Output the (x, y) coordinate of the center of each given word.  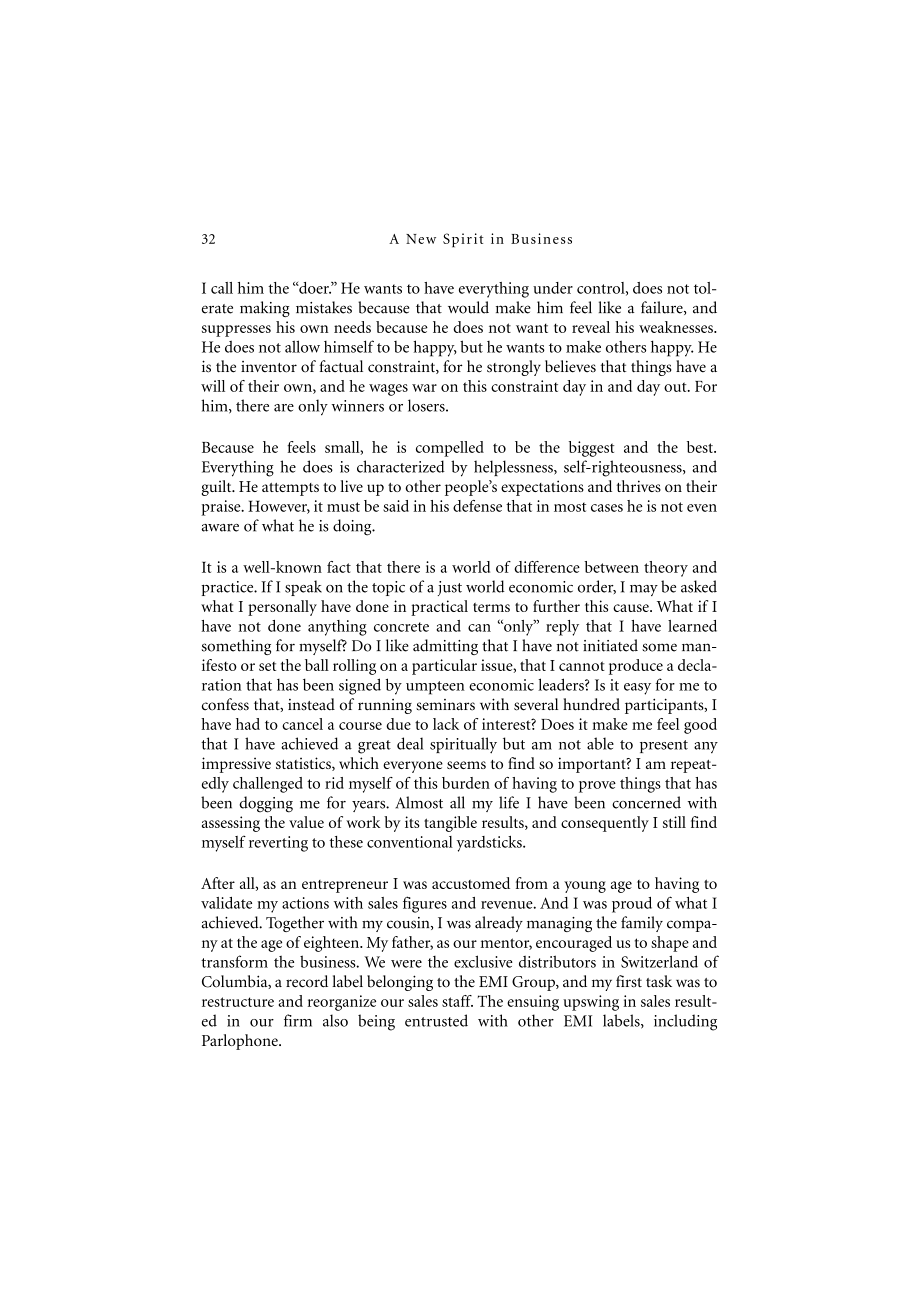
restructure (238, 1002)
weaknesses (677, 327)
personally (282, 608)
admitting (445, 647)
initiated (610, 645)
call (222, 288)
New (421, 239)
